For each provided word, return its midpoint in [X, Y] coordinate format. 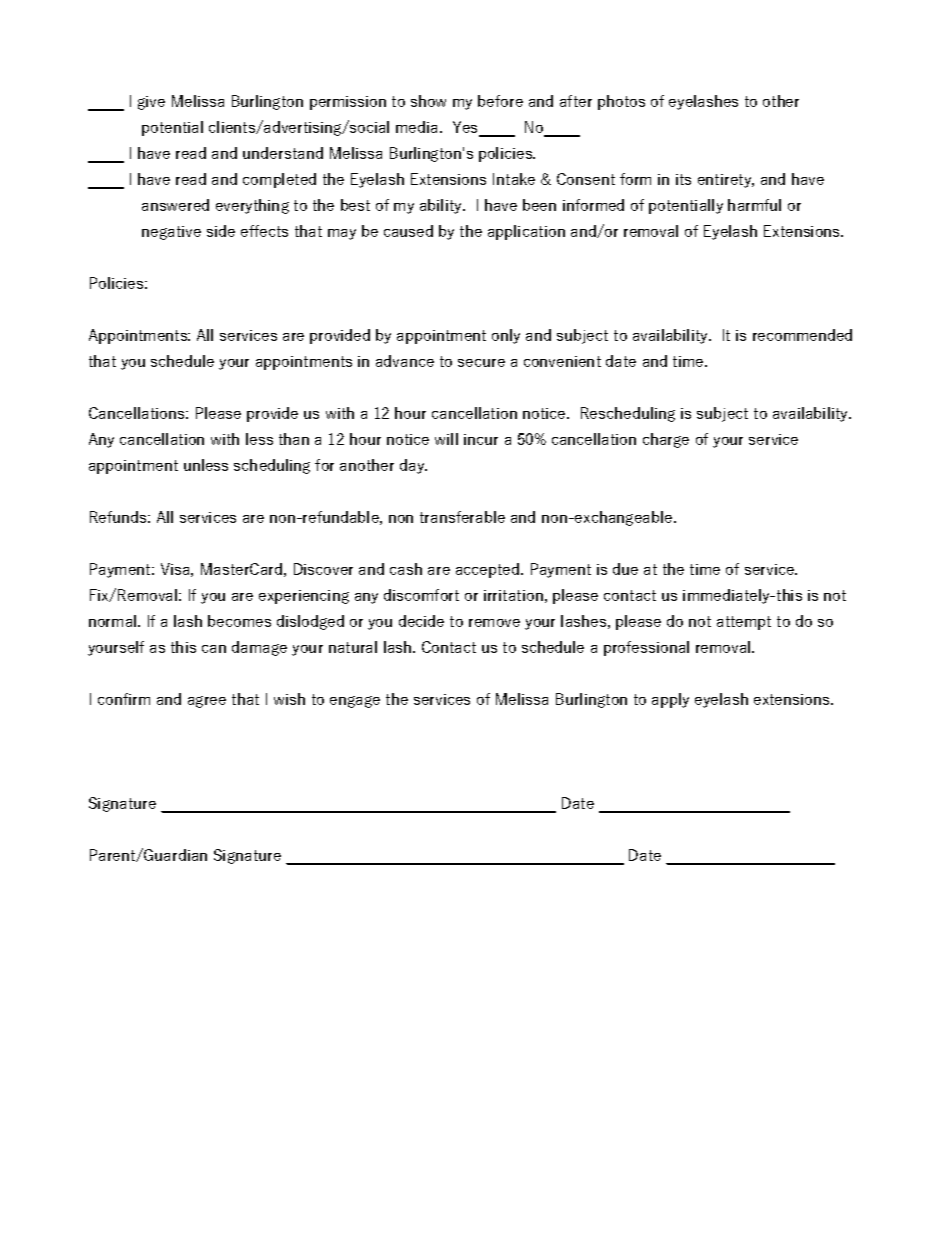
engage [355, 702]
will [446, 439]
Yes [466, 128]
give [151, 103]
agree [207, 702]
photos [621, 102]
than [294, 439]
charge [666, 440]
